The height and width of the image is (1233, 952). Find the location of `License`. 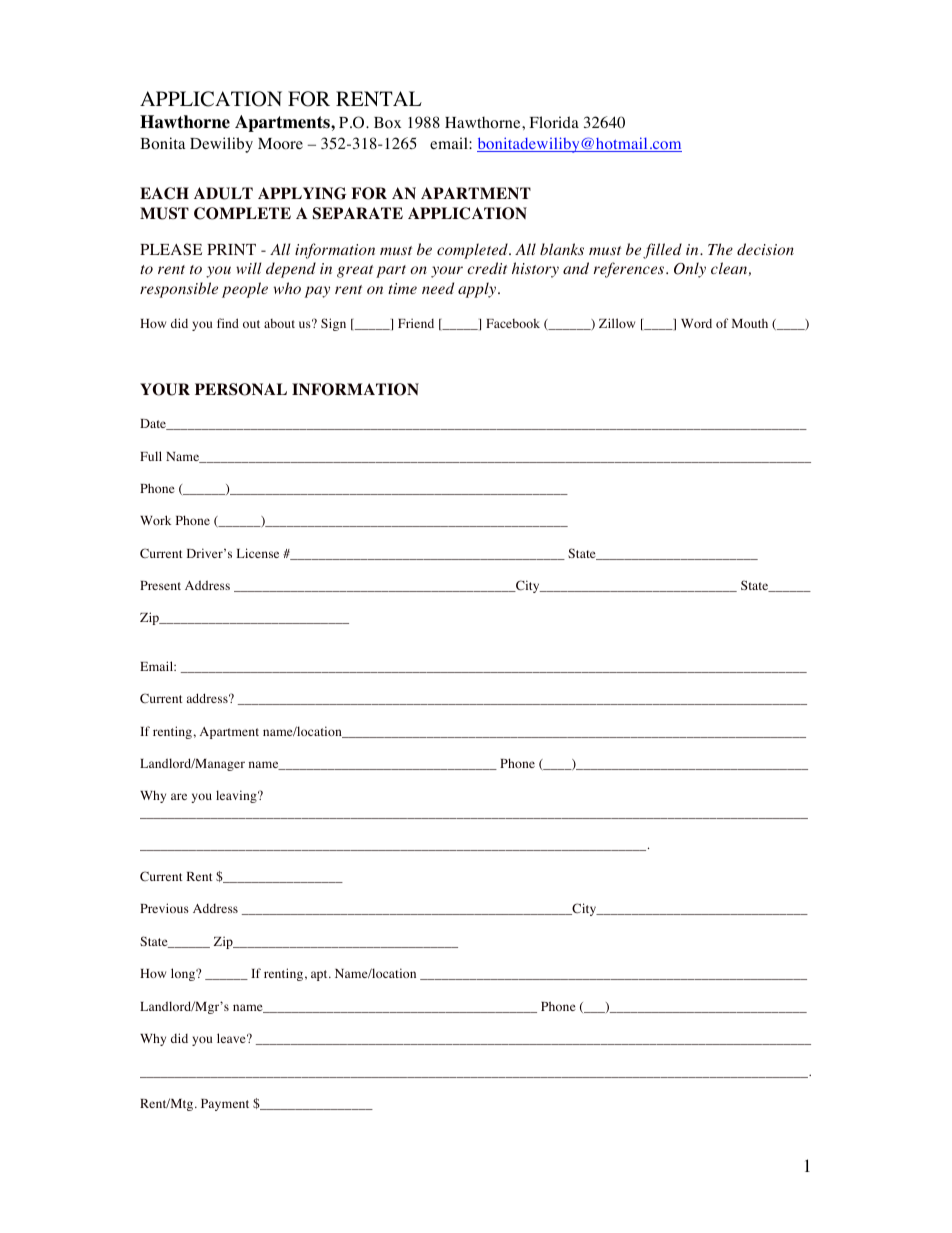

License is located at coordinates (258, 553).
